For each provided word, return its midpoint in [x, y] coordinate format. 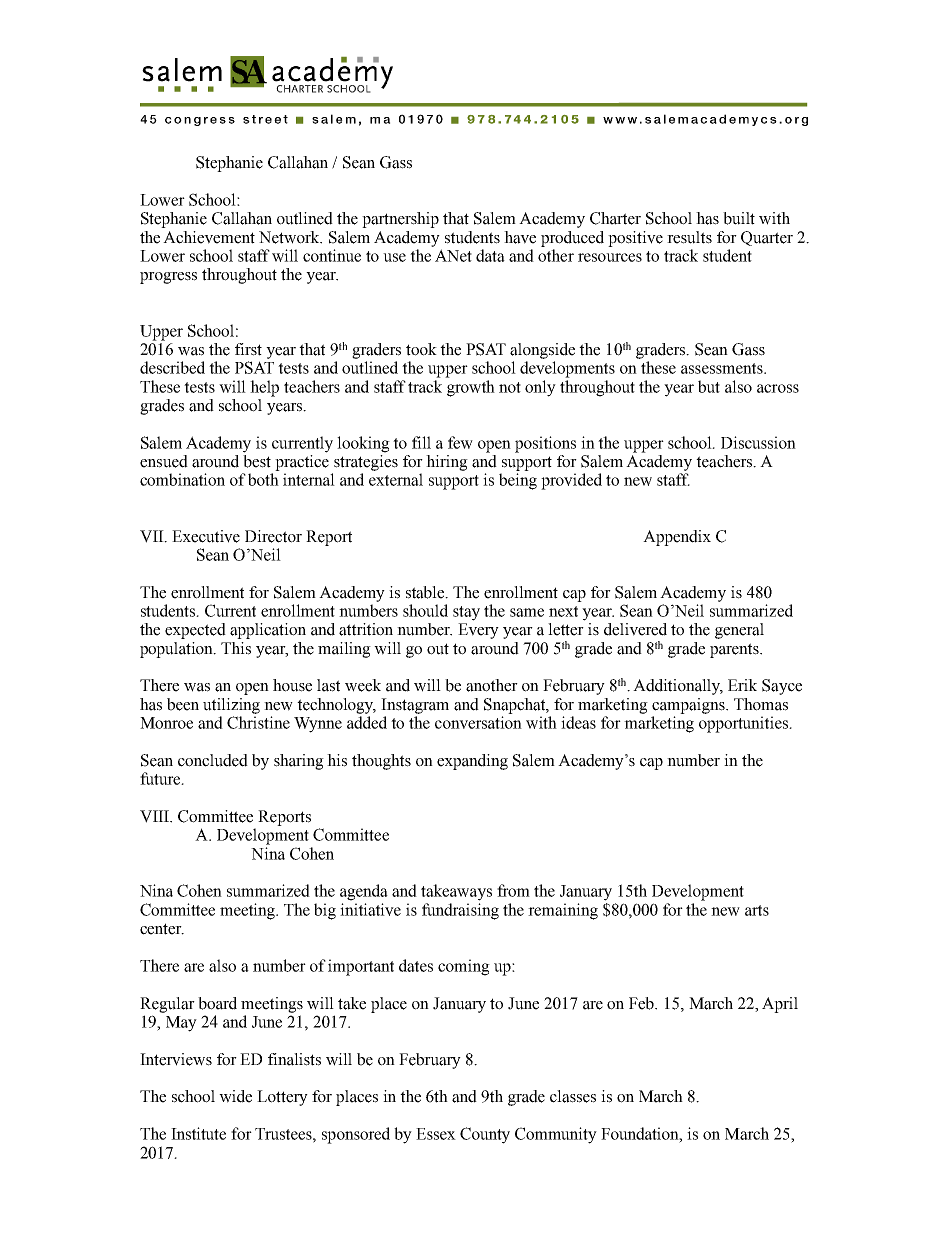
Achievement [209, 237]
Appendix [677, 538]
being [518, 481]
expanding [472, 762]
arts [757, 910]
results [689, 237]
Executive [206, 536]
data [490, 255]
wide [235, 1096]
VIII [156, 816]
